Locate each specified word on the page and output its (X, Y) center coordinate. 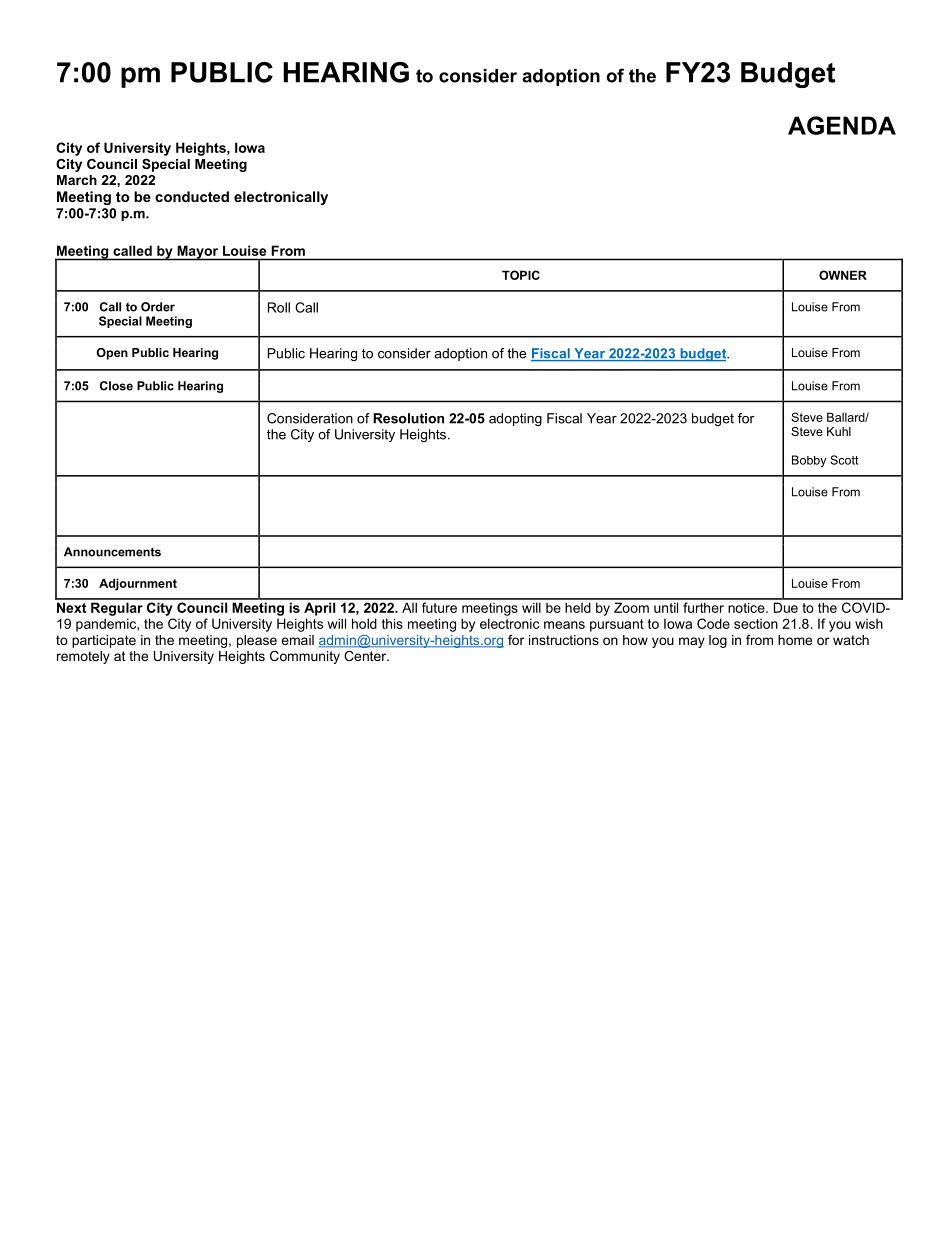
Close (116, 386)
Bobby (809, 461)
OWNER (843, 275)
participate (104, 641)
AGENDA (842, 125)
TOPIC (521, 275)
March (77, 180)
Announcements (112, 552)
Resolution (408, 418)
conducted (192, 196)
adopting (515, 419)
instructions (564, 640)
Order (158, 307)
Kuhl (839, 431)
